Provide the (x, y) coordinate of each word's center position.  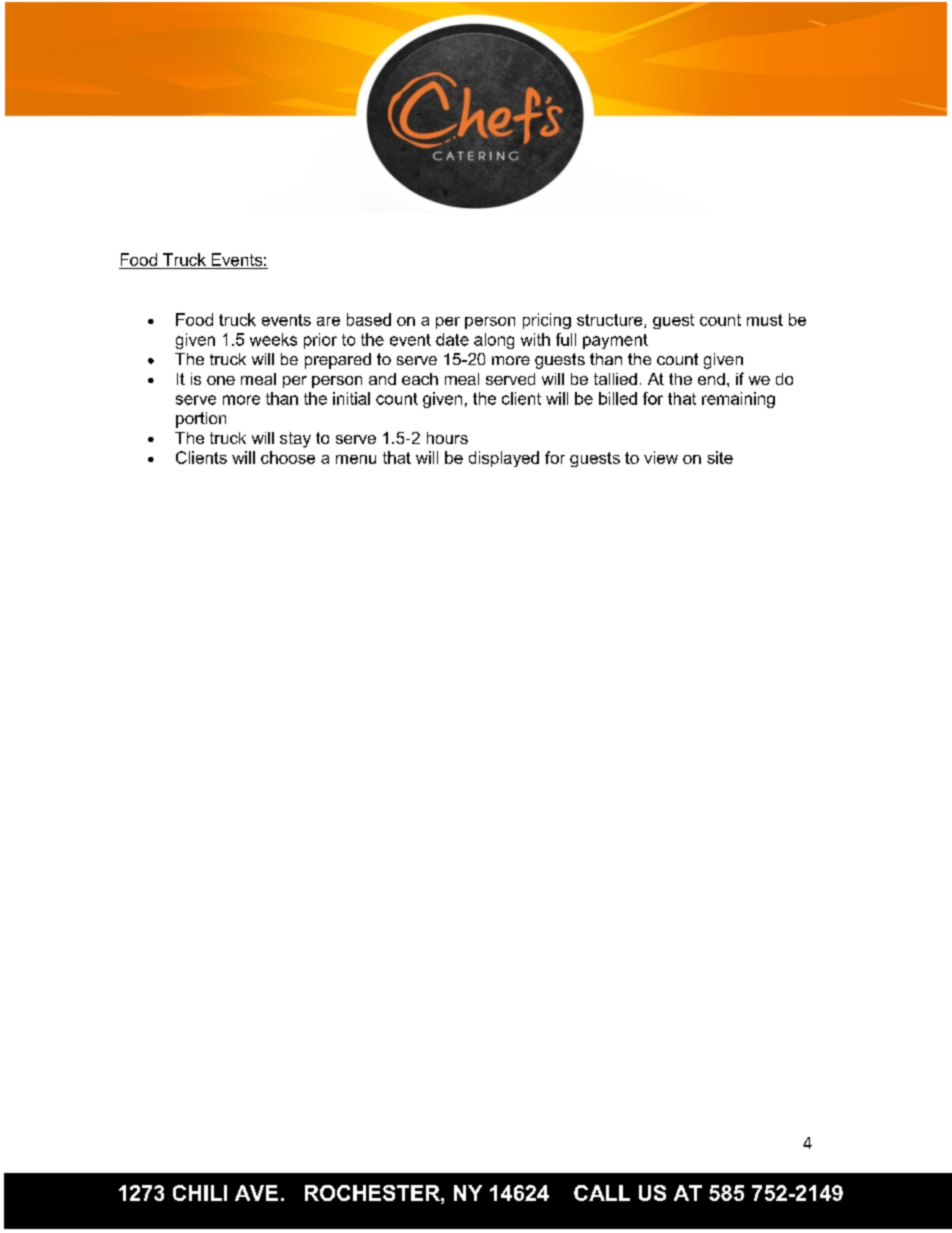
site (720, 457)
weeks (273, 339)
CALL (602, 1193)
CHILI (200, 1193)
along (494, 341)
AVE (256, 1193)
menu (356, 459)
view (661, 457)
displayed (504, 459)
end (711, 379)
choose (288, 457)
